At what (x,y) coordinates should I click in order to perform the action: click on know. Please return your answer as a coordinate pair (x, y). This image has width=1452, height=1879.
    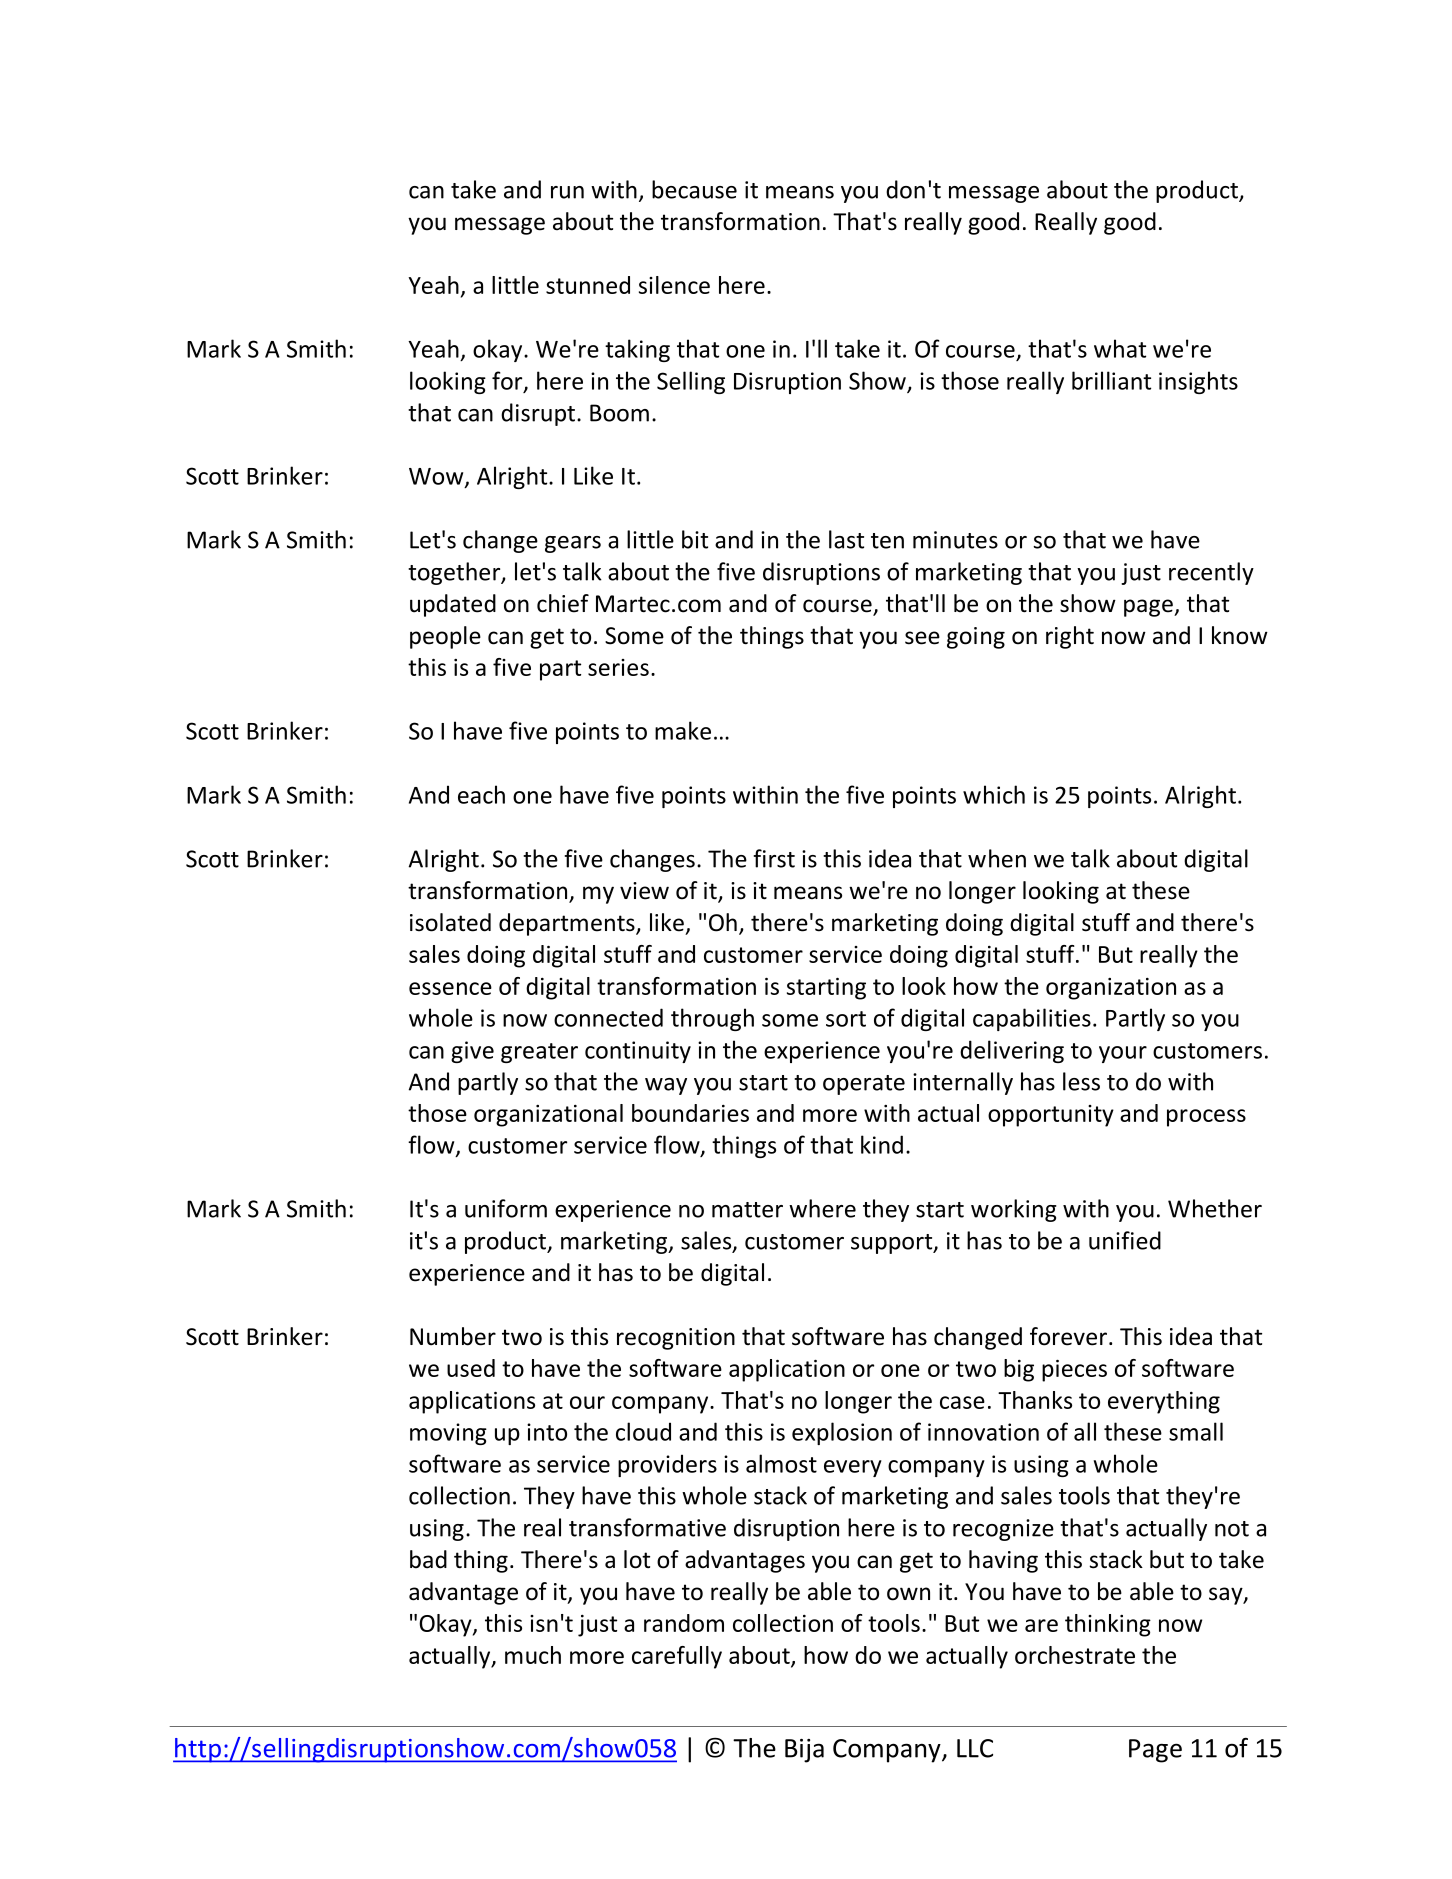
    Looking at the image, I should click on (1240, 635).
